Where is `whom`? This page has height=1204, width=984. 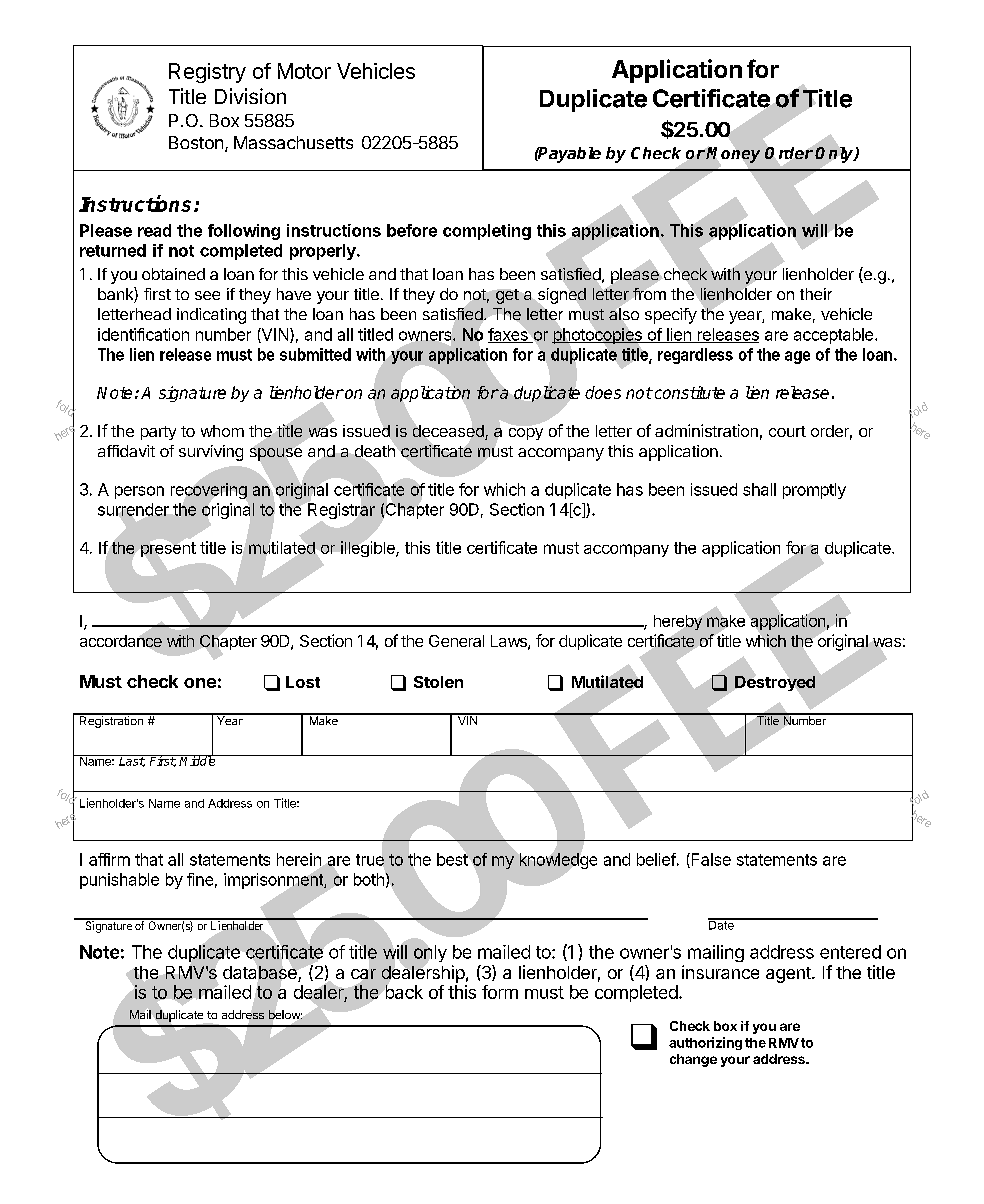
whom is located at coordinates (222, 431).
